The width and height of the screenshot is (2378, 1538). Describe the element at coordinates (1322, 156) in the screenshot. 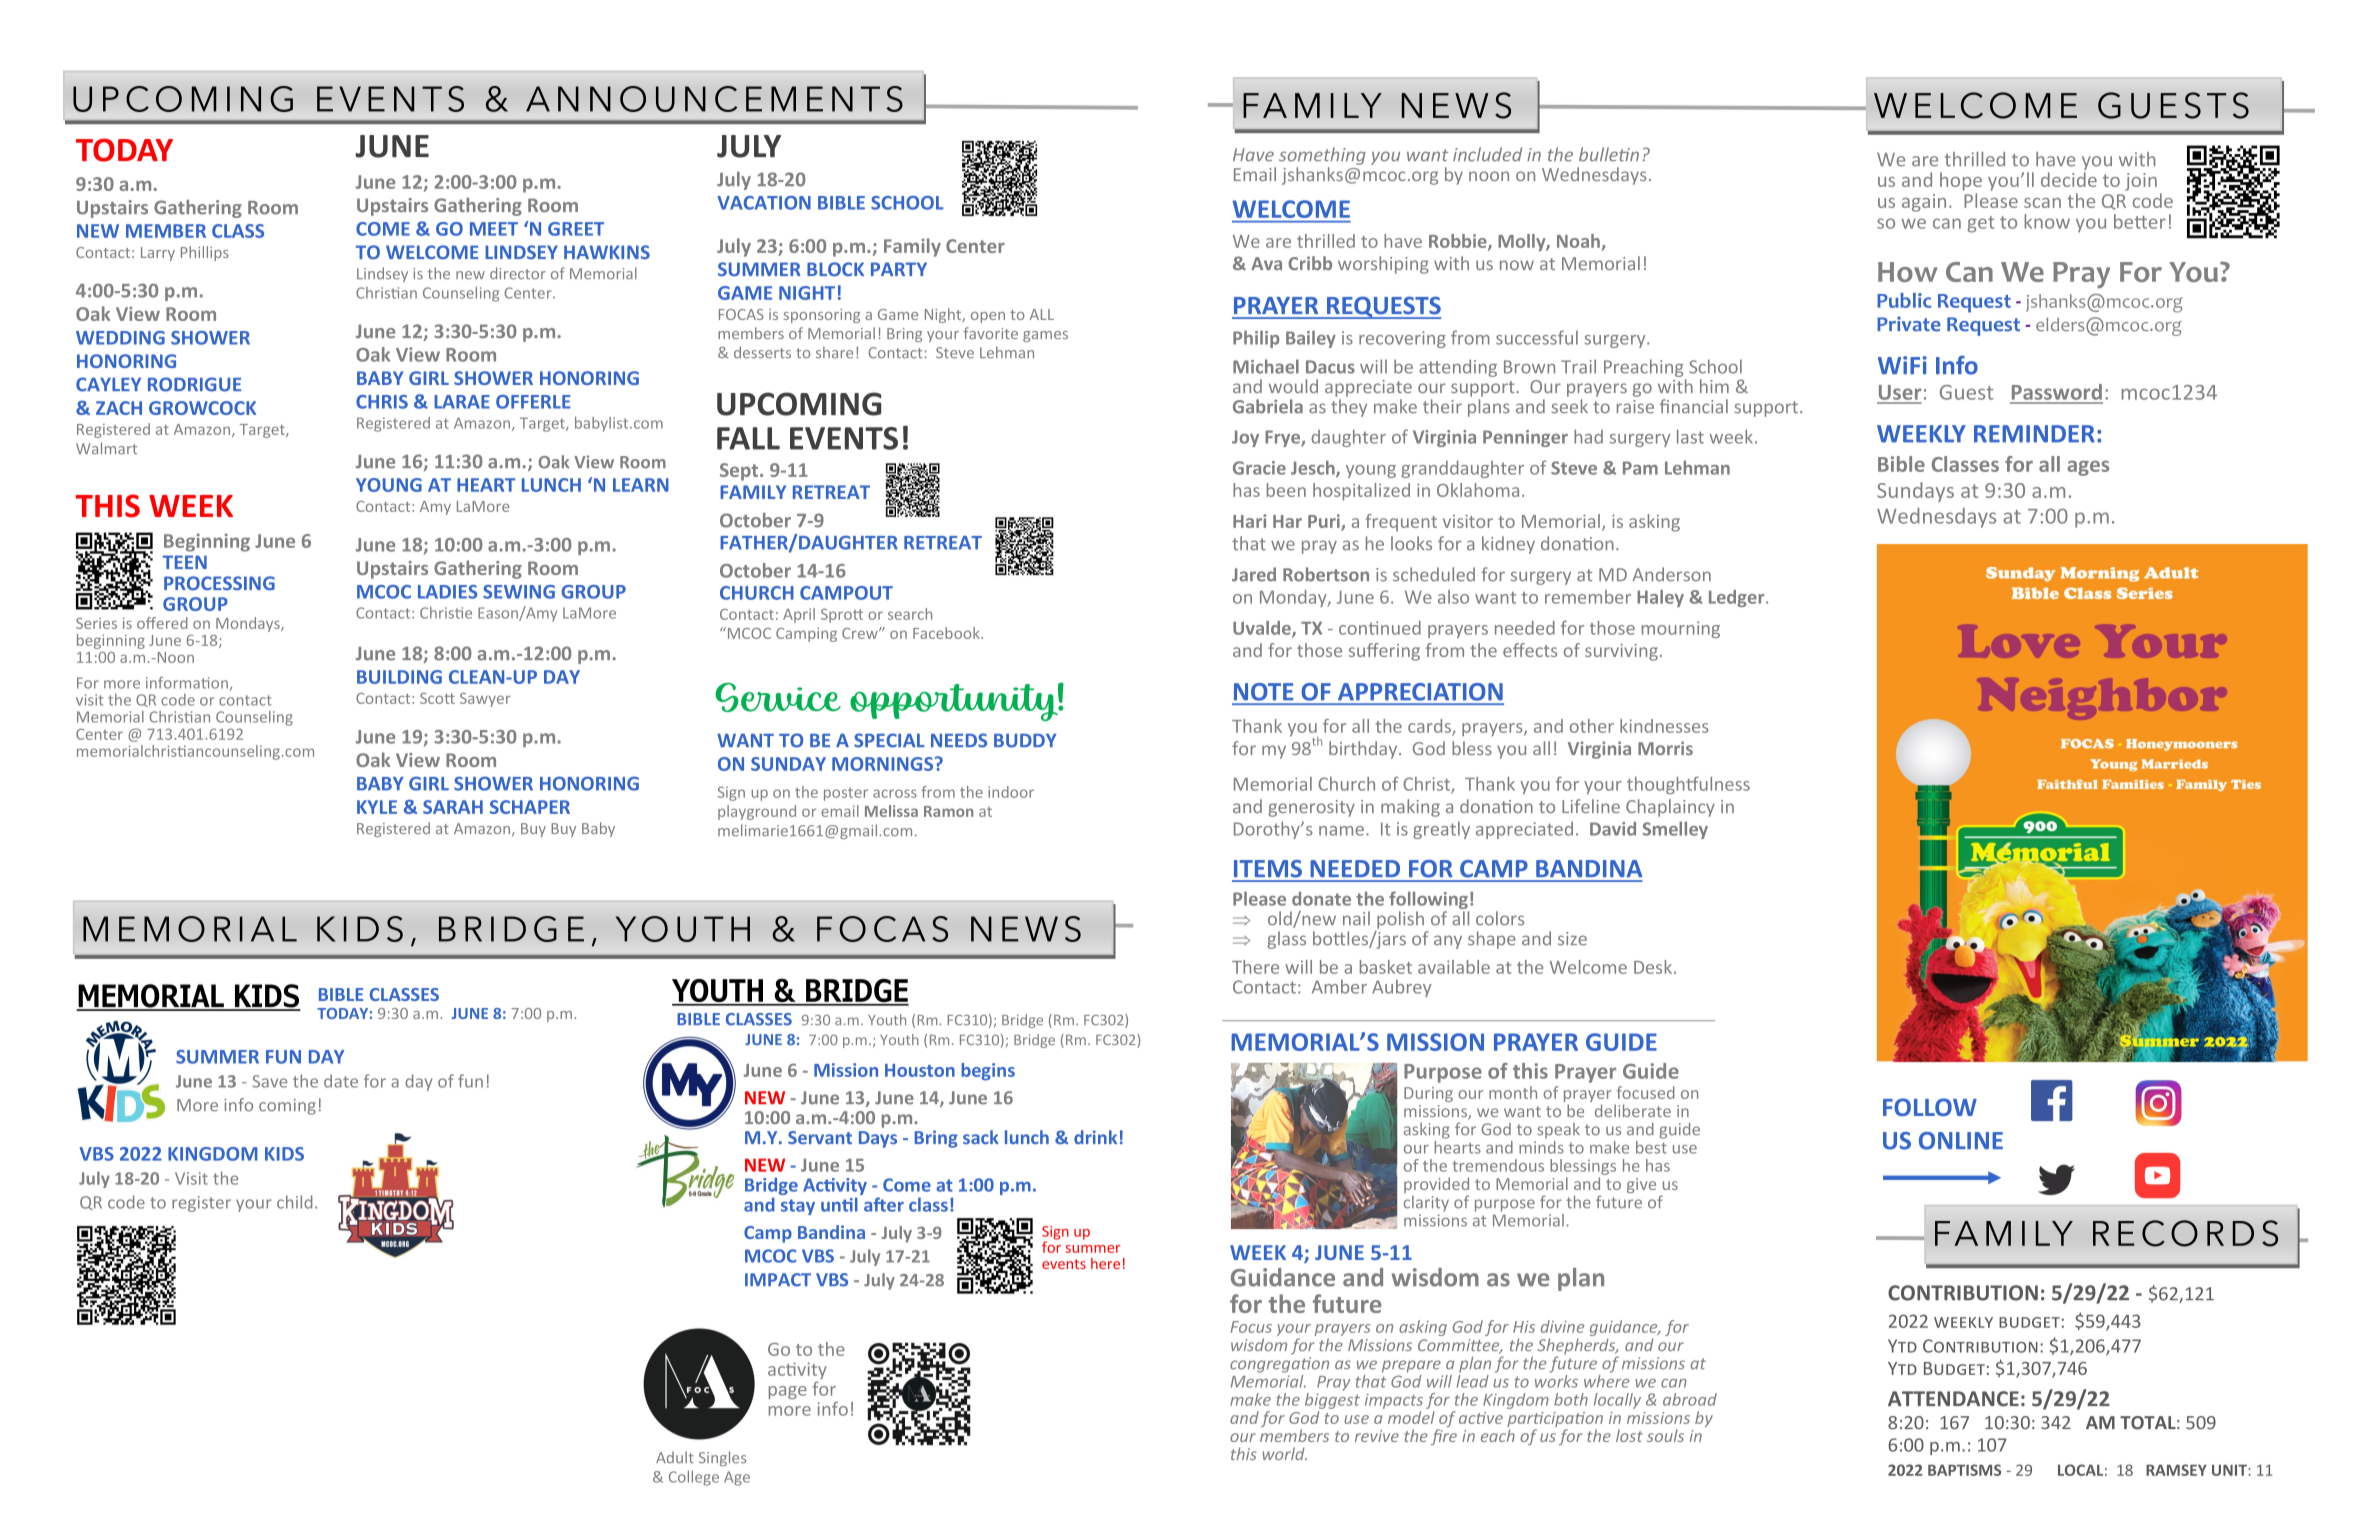

I see `something` at that location.
